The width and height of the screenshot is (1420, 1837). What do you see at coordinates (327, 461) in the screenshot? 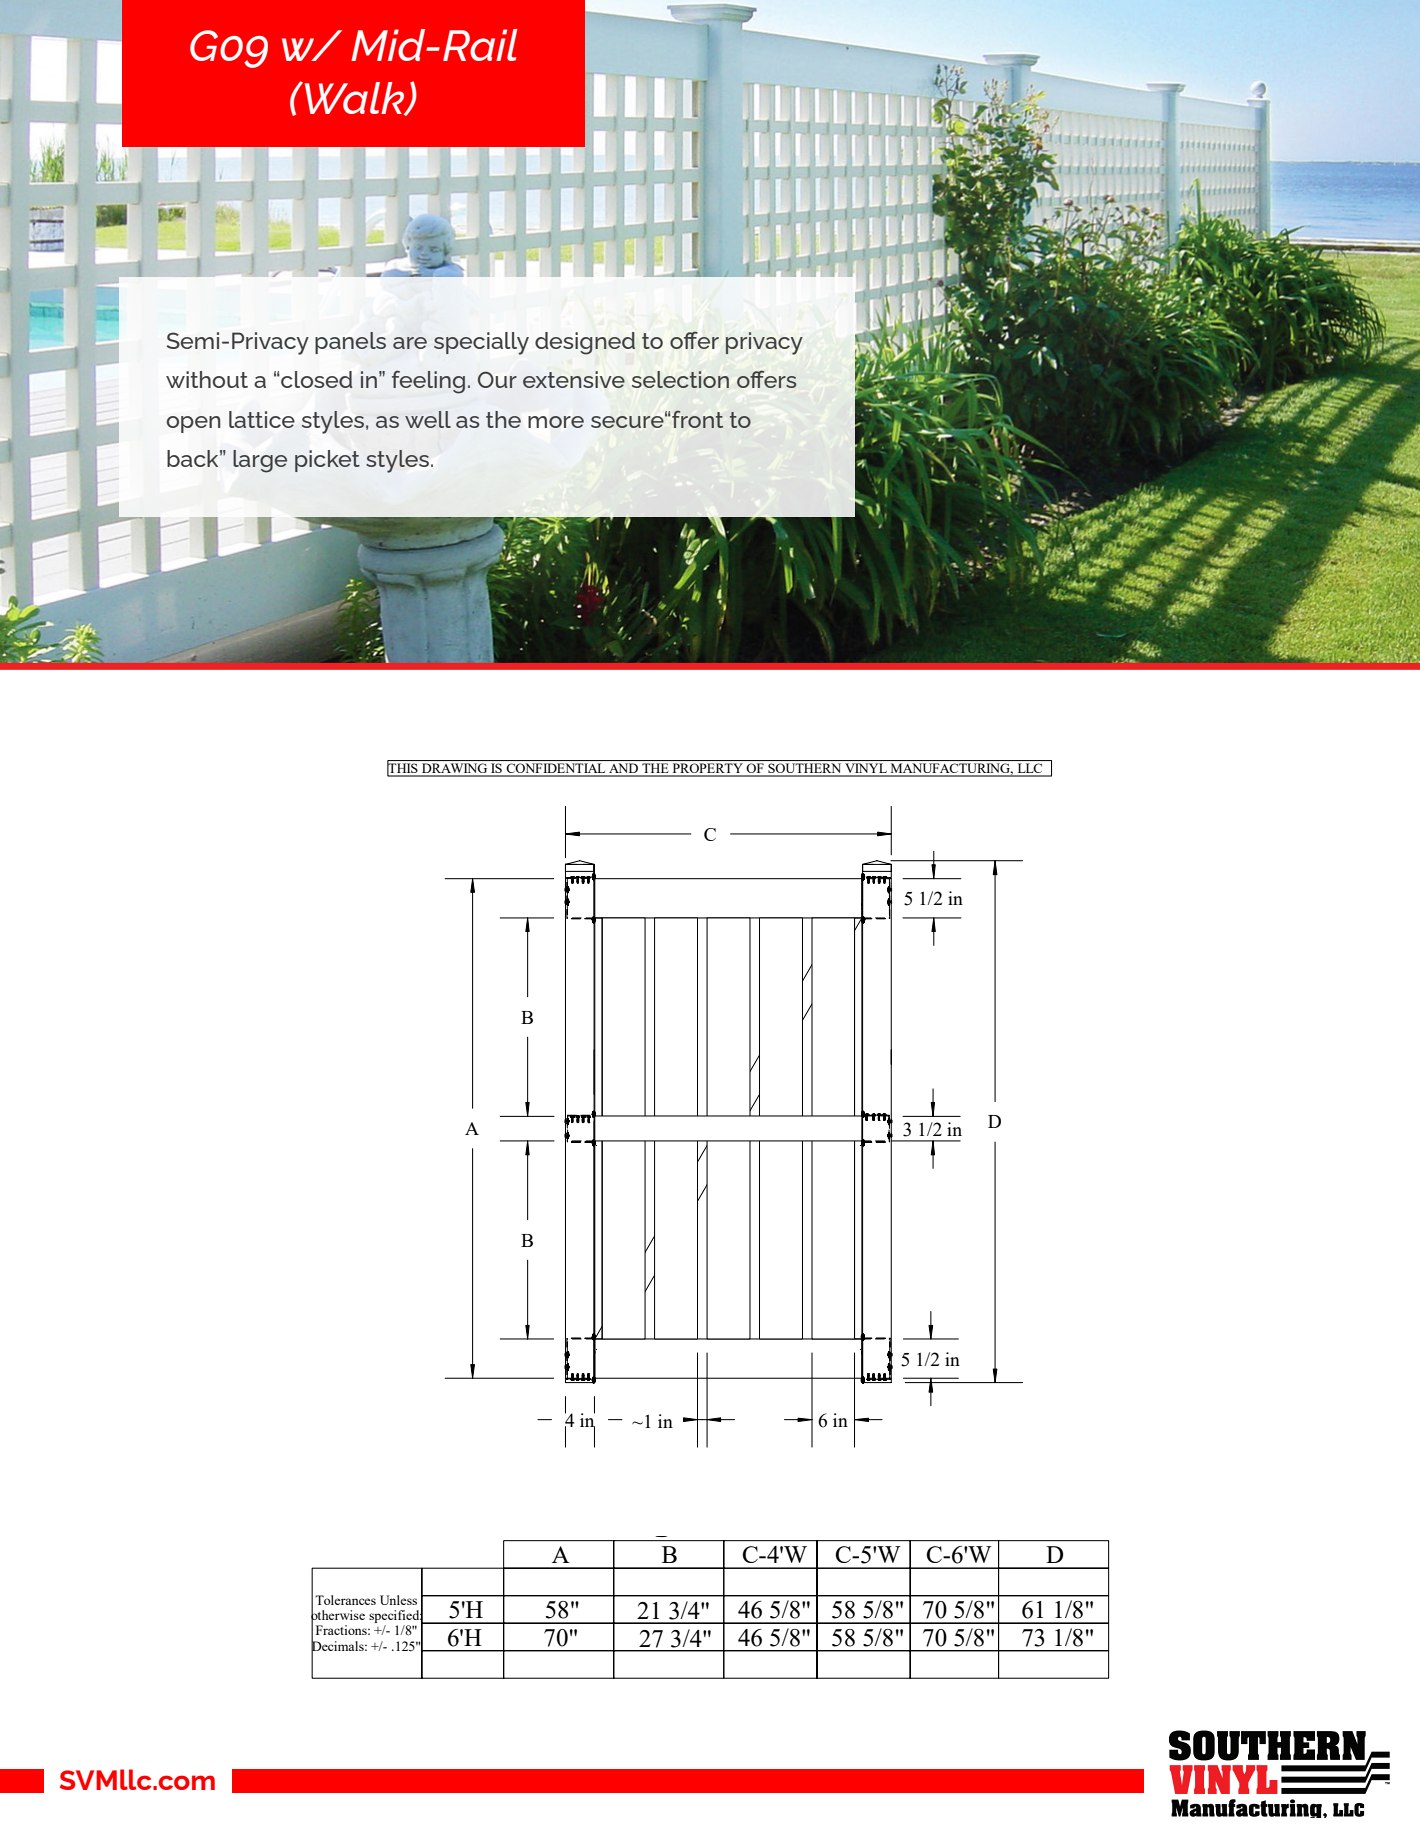
I see `picket` at bounding box center [327, 461].
